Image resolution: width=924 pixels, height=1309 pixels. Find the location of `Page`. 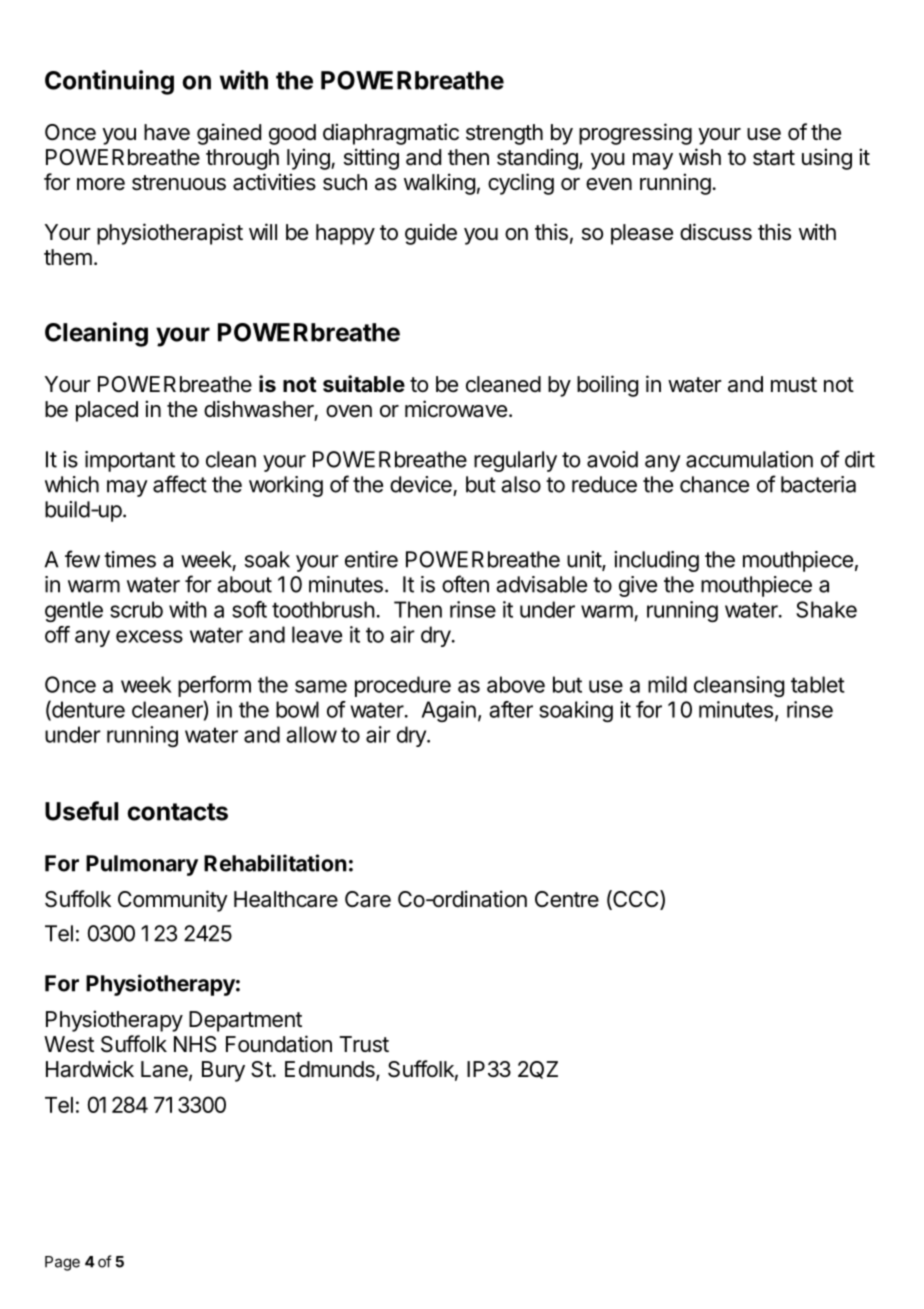

Page is located at coordinates (62, 1263).
